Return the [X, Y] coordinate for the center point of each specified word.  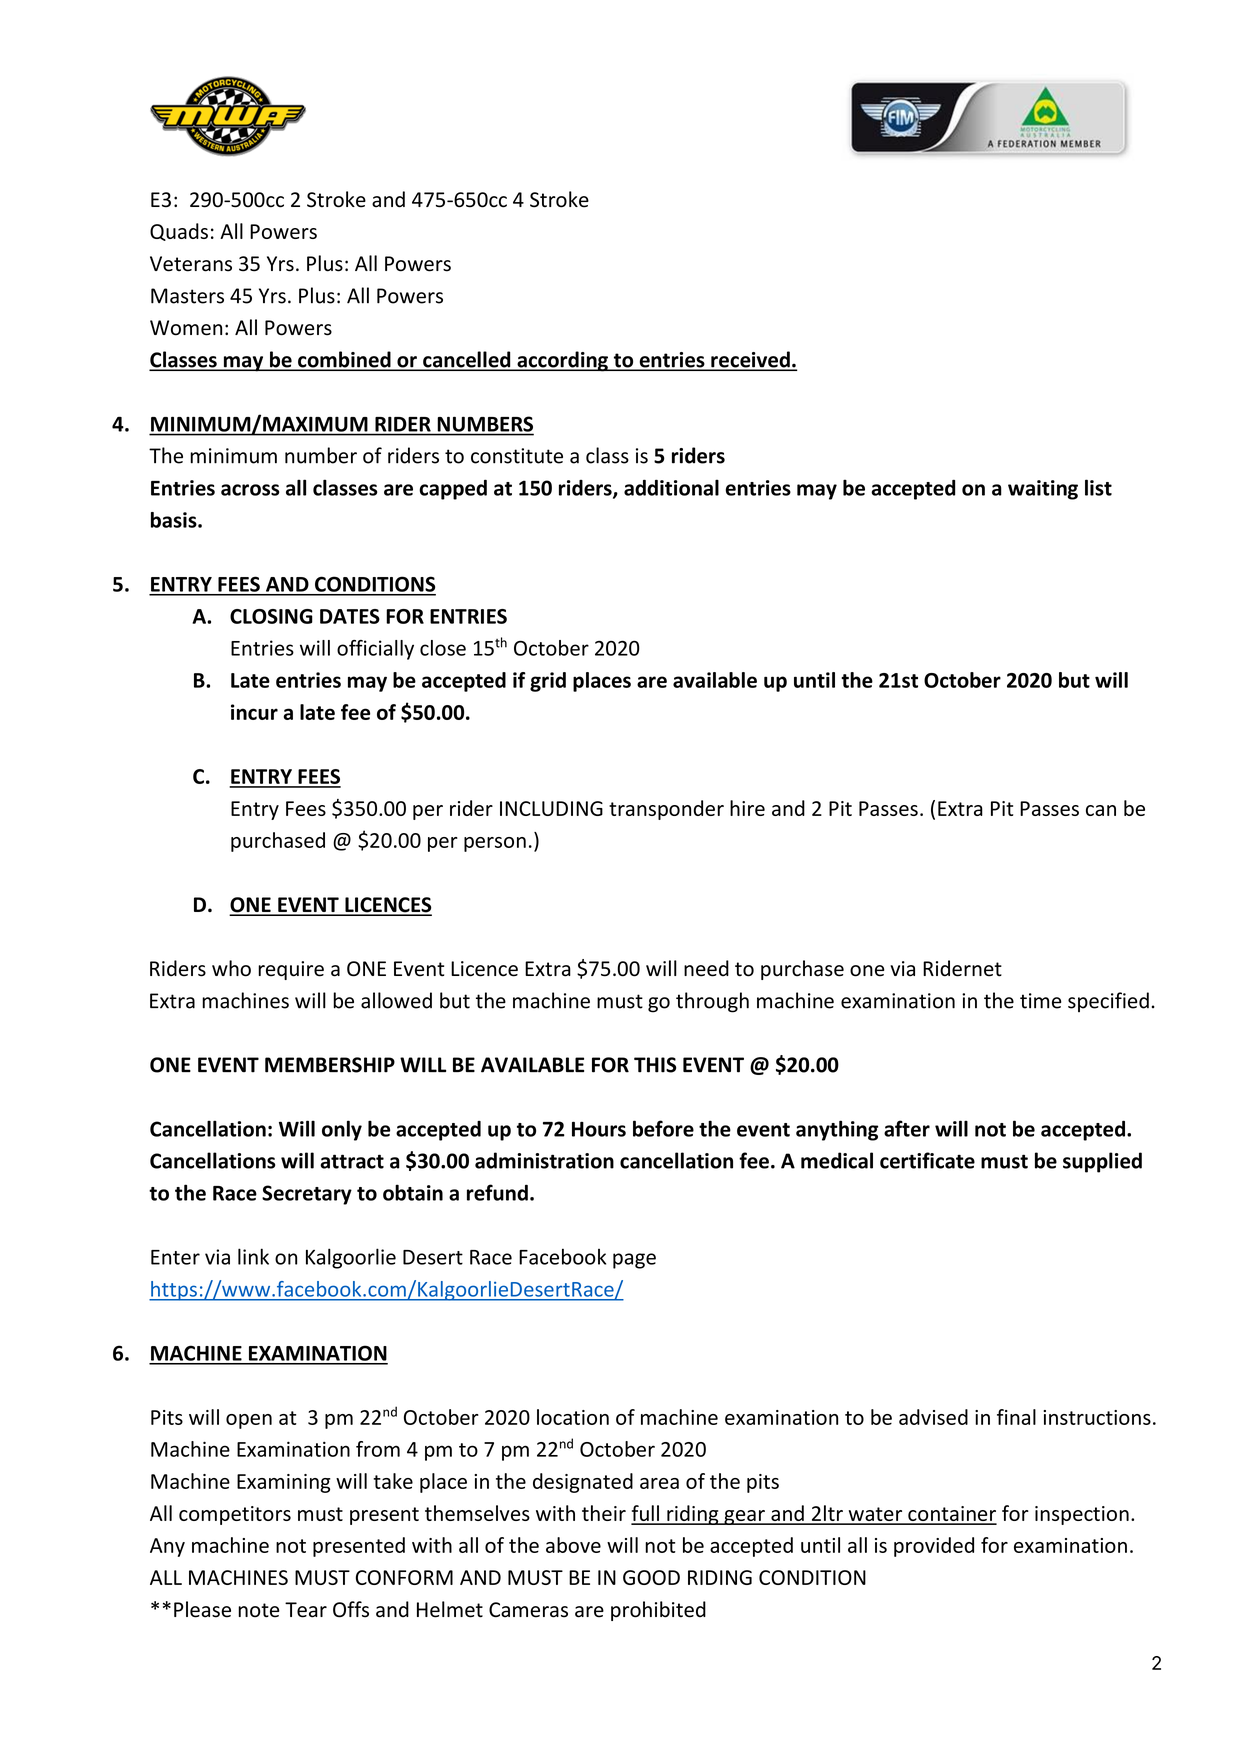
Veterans [191, 264]
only [342, 1130]
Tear [306, 1610]
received [750, 360]
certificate [927, 1160]
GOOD [651, 1577]
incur [254, 712]
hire [747, 808]
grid [548, 682]
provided [934, 1547]
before [663, 1128]
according [562, 361]
